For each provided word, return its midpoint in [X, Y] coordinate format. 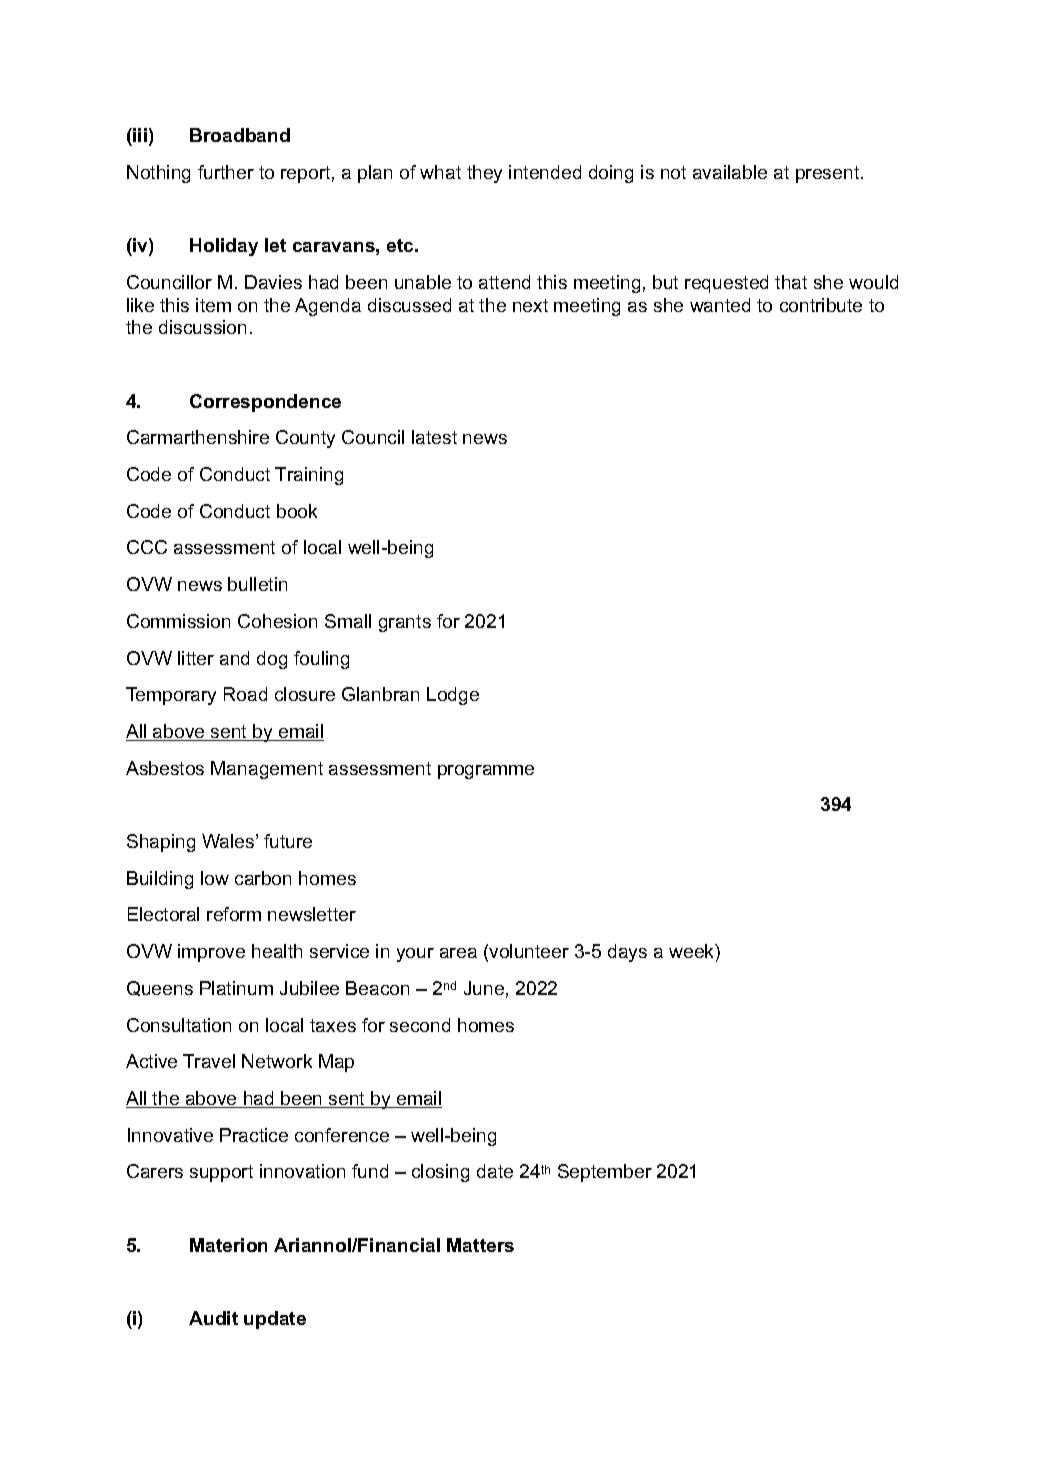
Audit [213, 1318]
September [605, 1173]
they [484, 174]
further [226, 172]
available [730, 172]
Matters [480, 1245]
